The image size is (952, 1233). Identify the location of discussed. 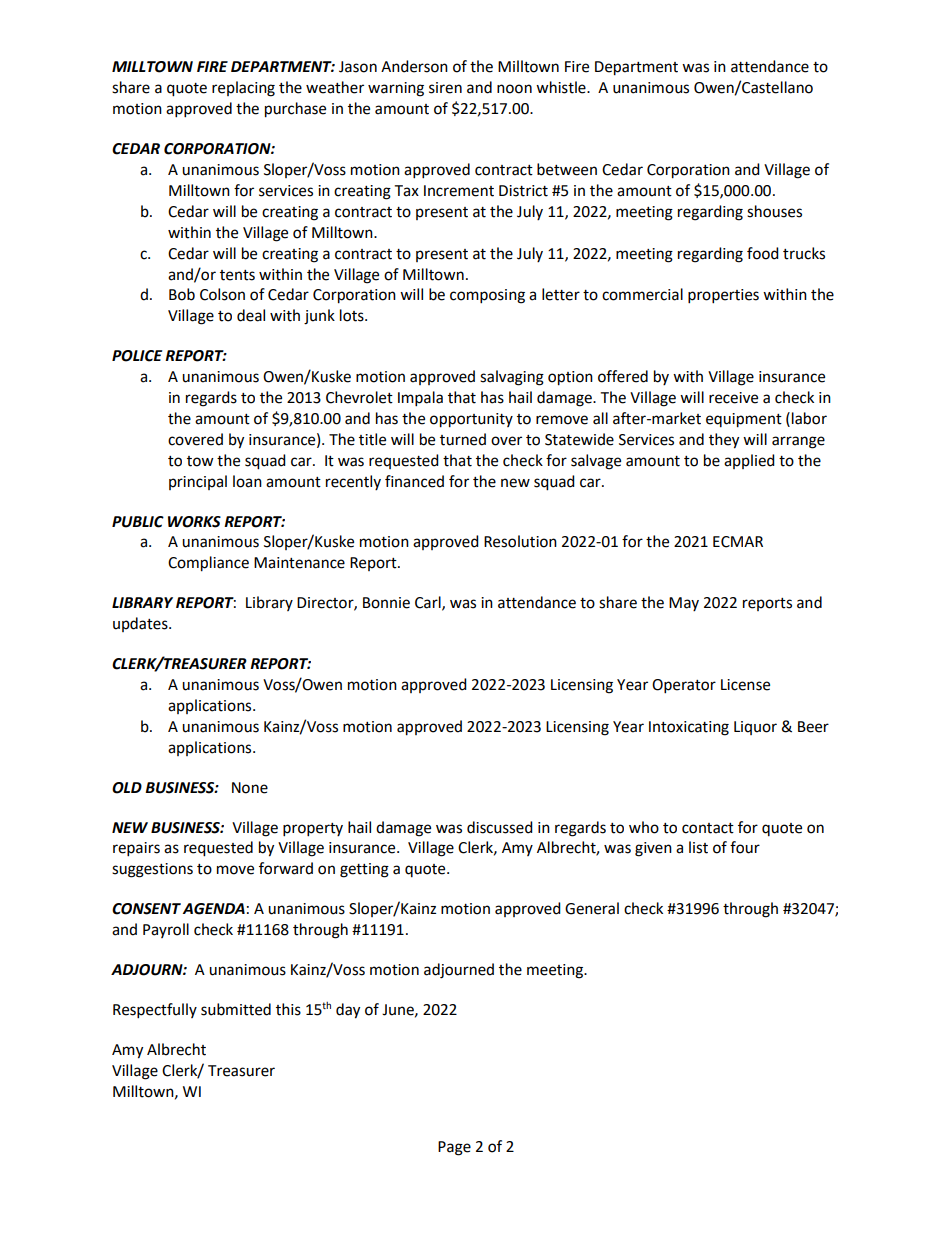
(500, 827).
